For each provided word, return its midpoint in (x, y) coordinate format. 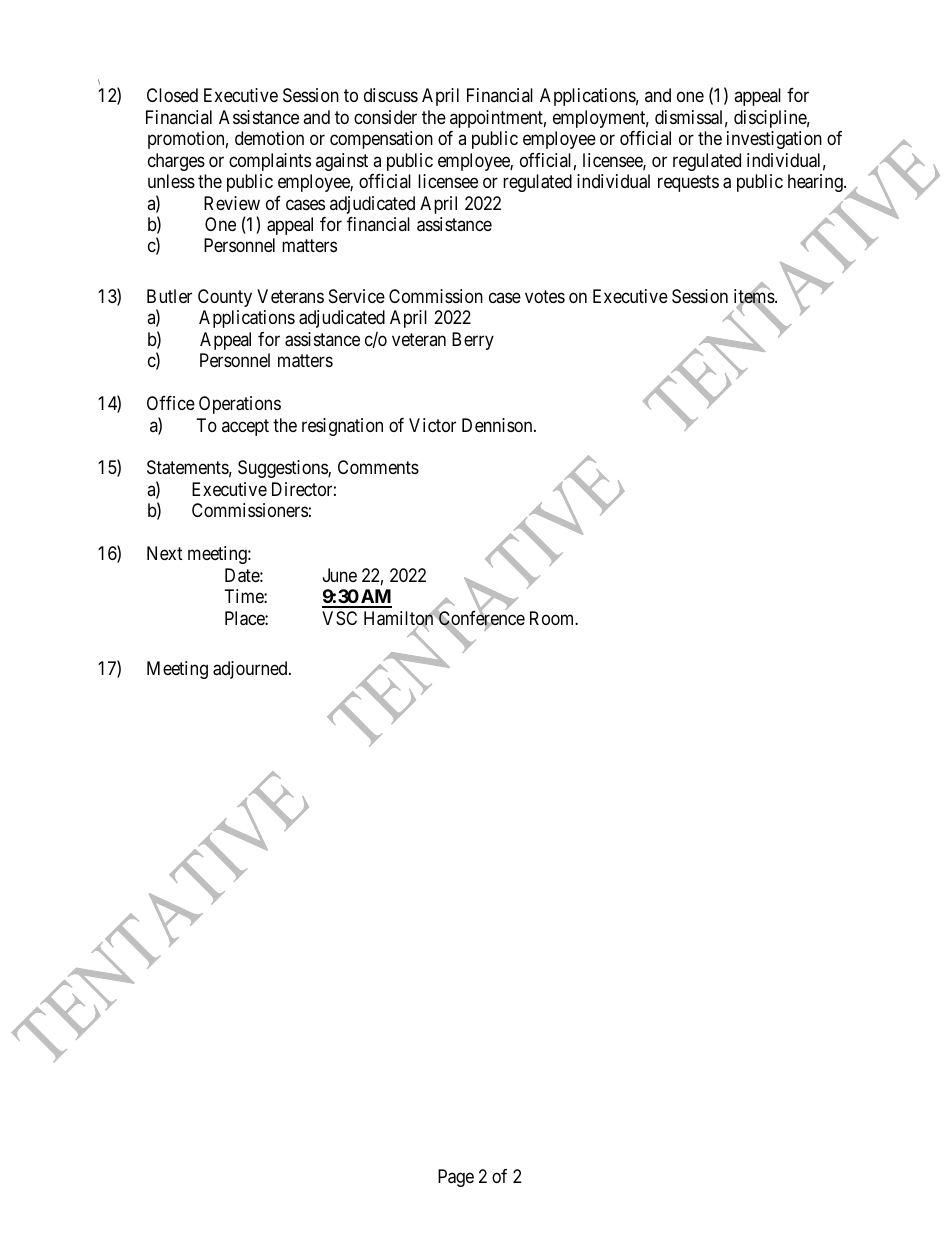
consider (385, 117)
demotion (269, 138)
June (340, 575)
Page (456, 1178)
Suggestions (283, 469)
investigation (774, 140)
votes (545, 296)
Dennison (498, 425)
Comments (378, 467)
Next (165, 553)
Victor (432, 425)
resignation (342, 427)
